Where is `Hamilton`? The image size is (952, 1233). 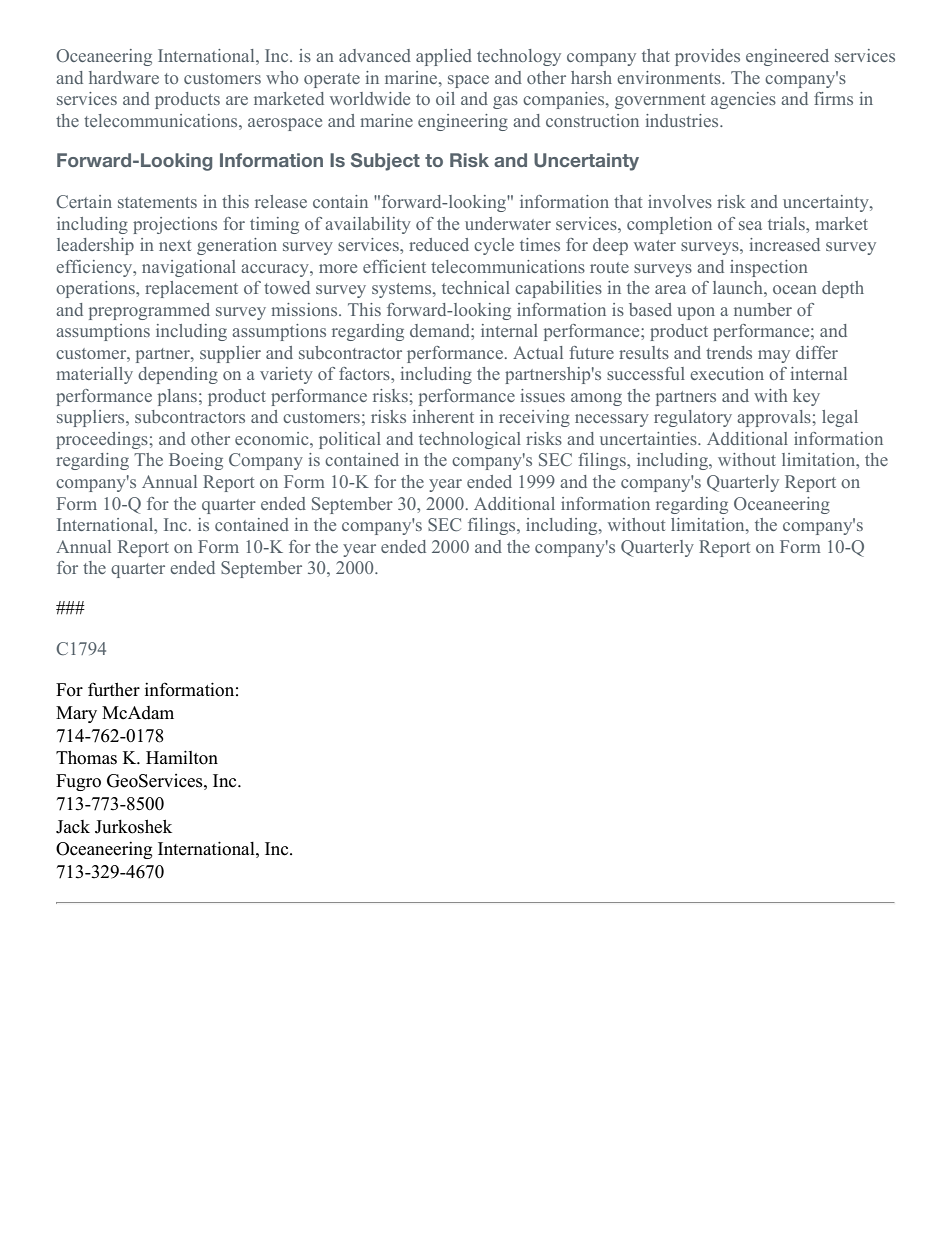 Hamilton is located at coordinates (182, 757).
